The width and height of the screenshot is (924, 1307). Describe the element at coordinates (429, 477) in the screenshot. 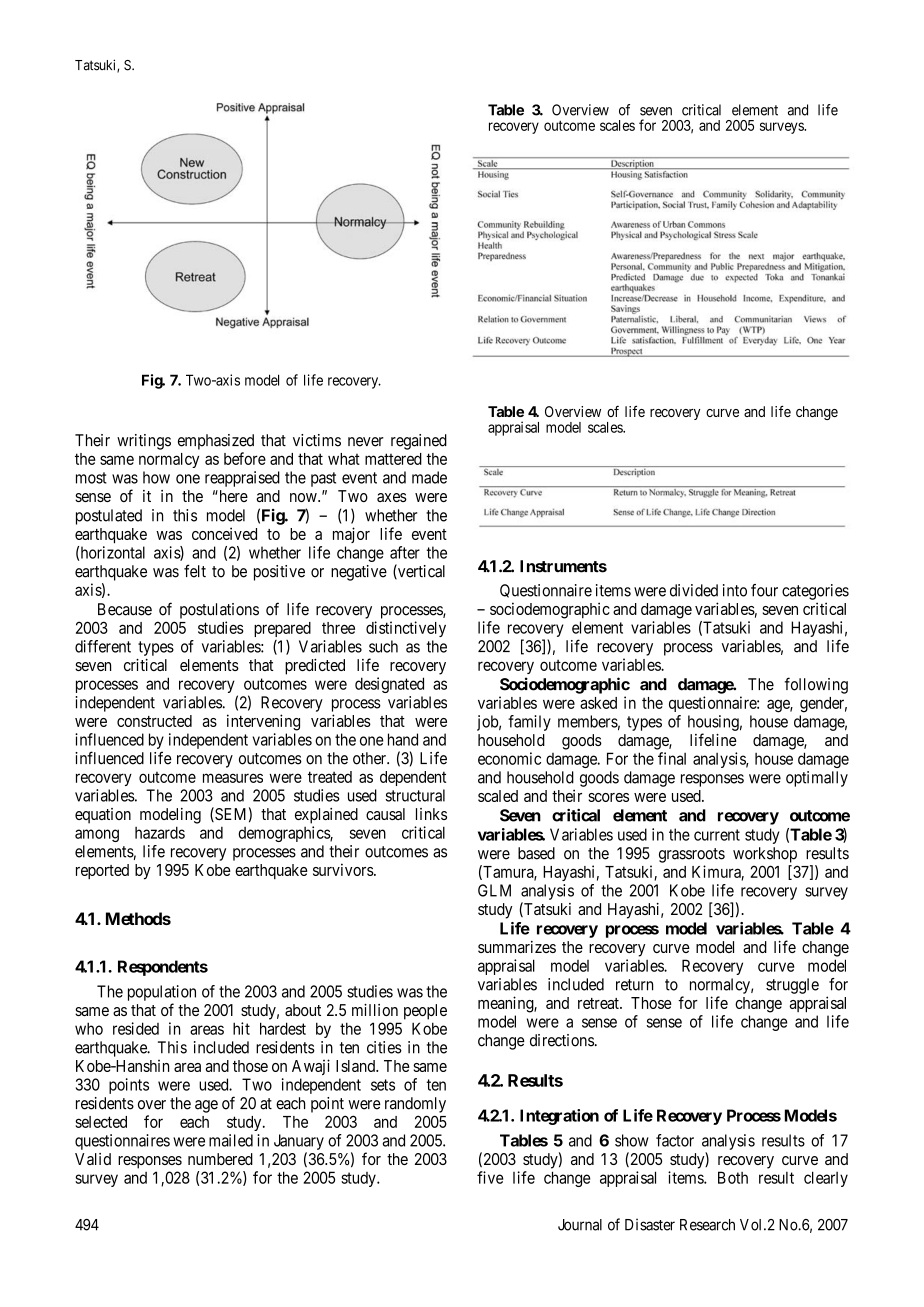

I see `made` at that location.
